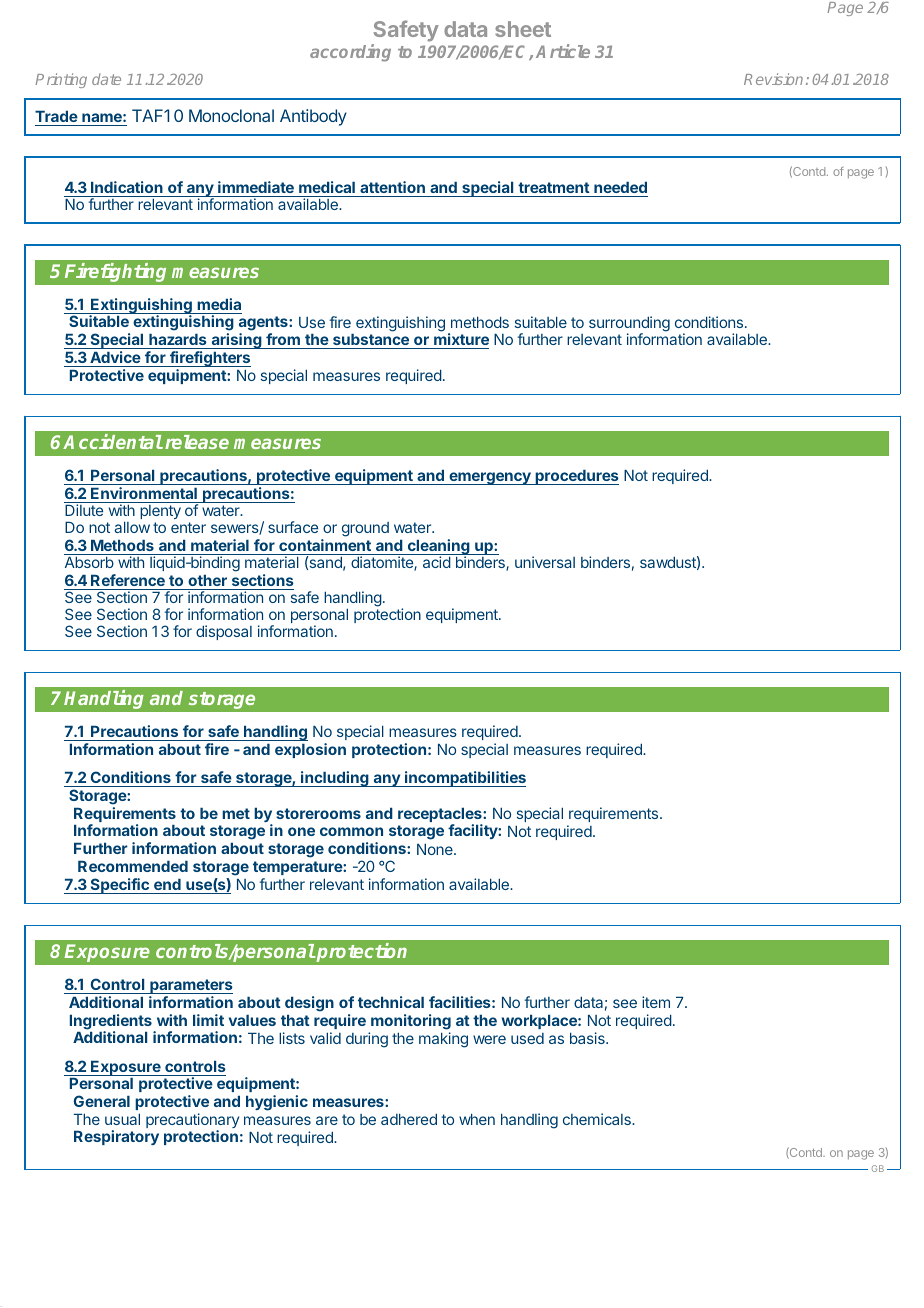  Describe the element at coordinates (409, 1119) in the screenshot. I see `adhered` at that location.
